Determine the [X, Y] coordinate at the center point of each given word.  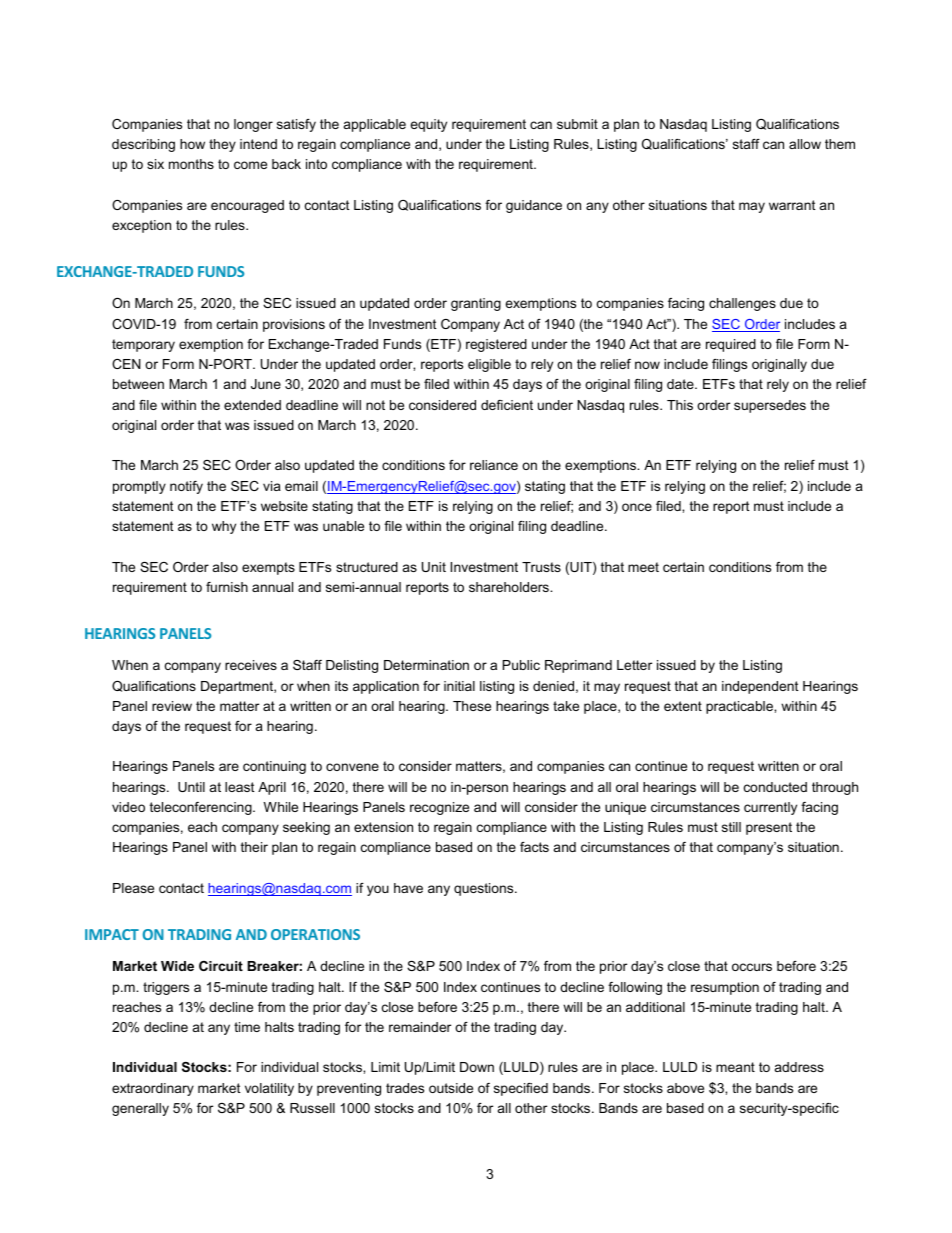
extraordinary [153, 1089]
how [192, 144]
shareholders [510, 587]
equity [428, 125]
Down [477, 1067]
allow [805, 144]
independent [760, 687]
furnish [227, 587]
